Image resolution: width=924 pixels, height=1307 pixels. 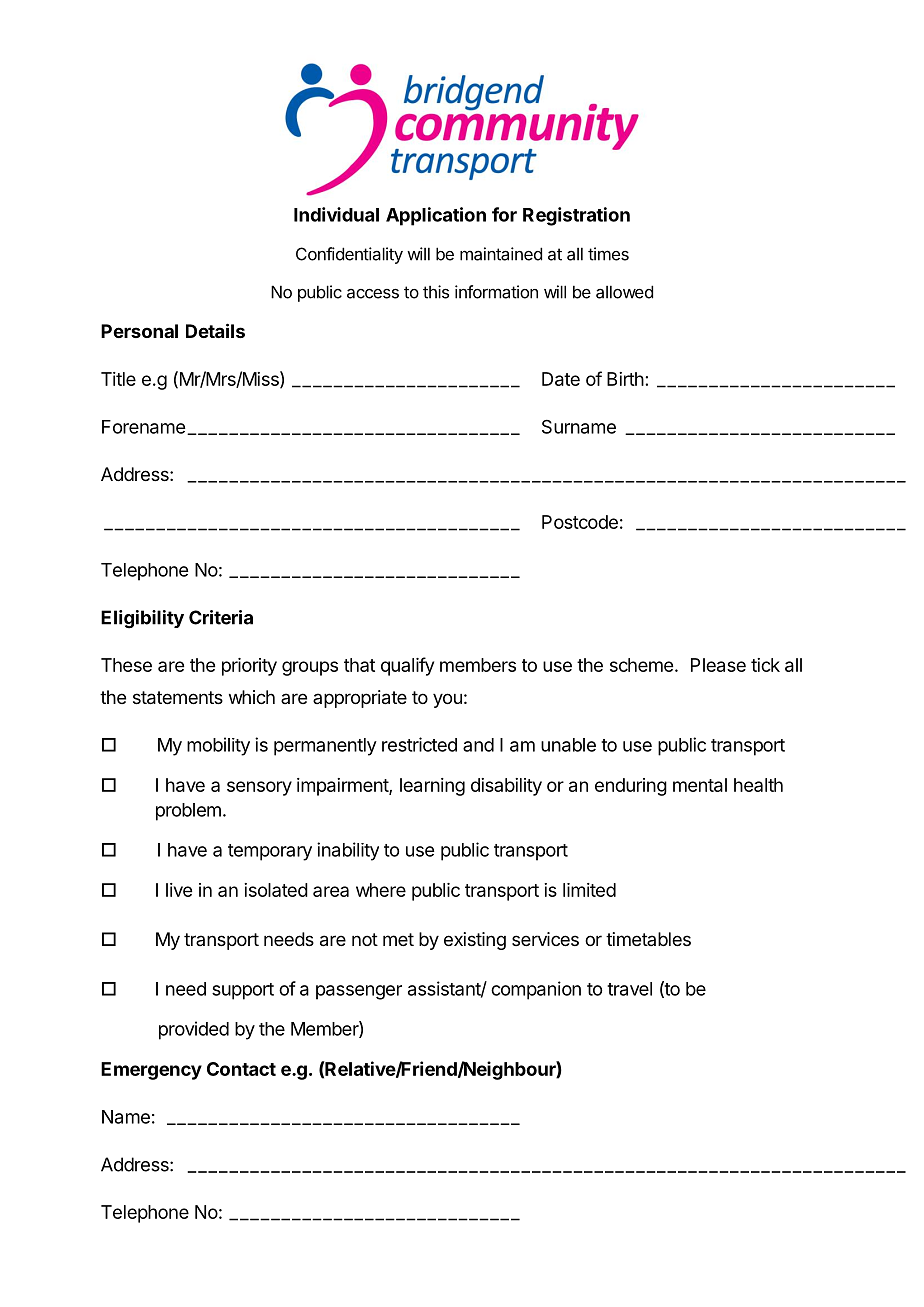 I want to click on Please, so click(x=718, y=665).
